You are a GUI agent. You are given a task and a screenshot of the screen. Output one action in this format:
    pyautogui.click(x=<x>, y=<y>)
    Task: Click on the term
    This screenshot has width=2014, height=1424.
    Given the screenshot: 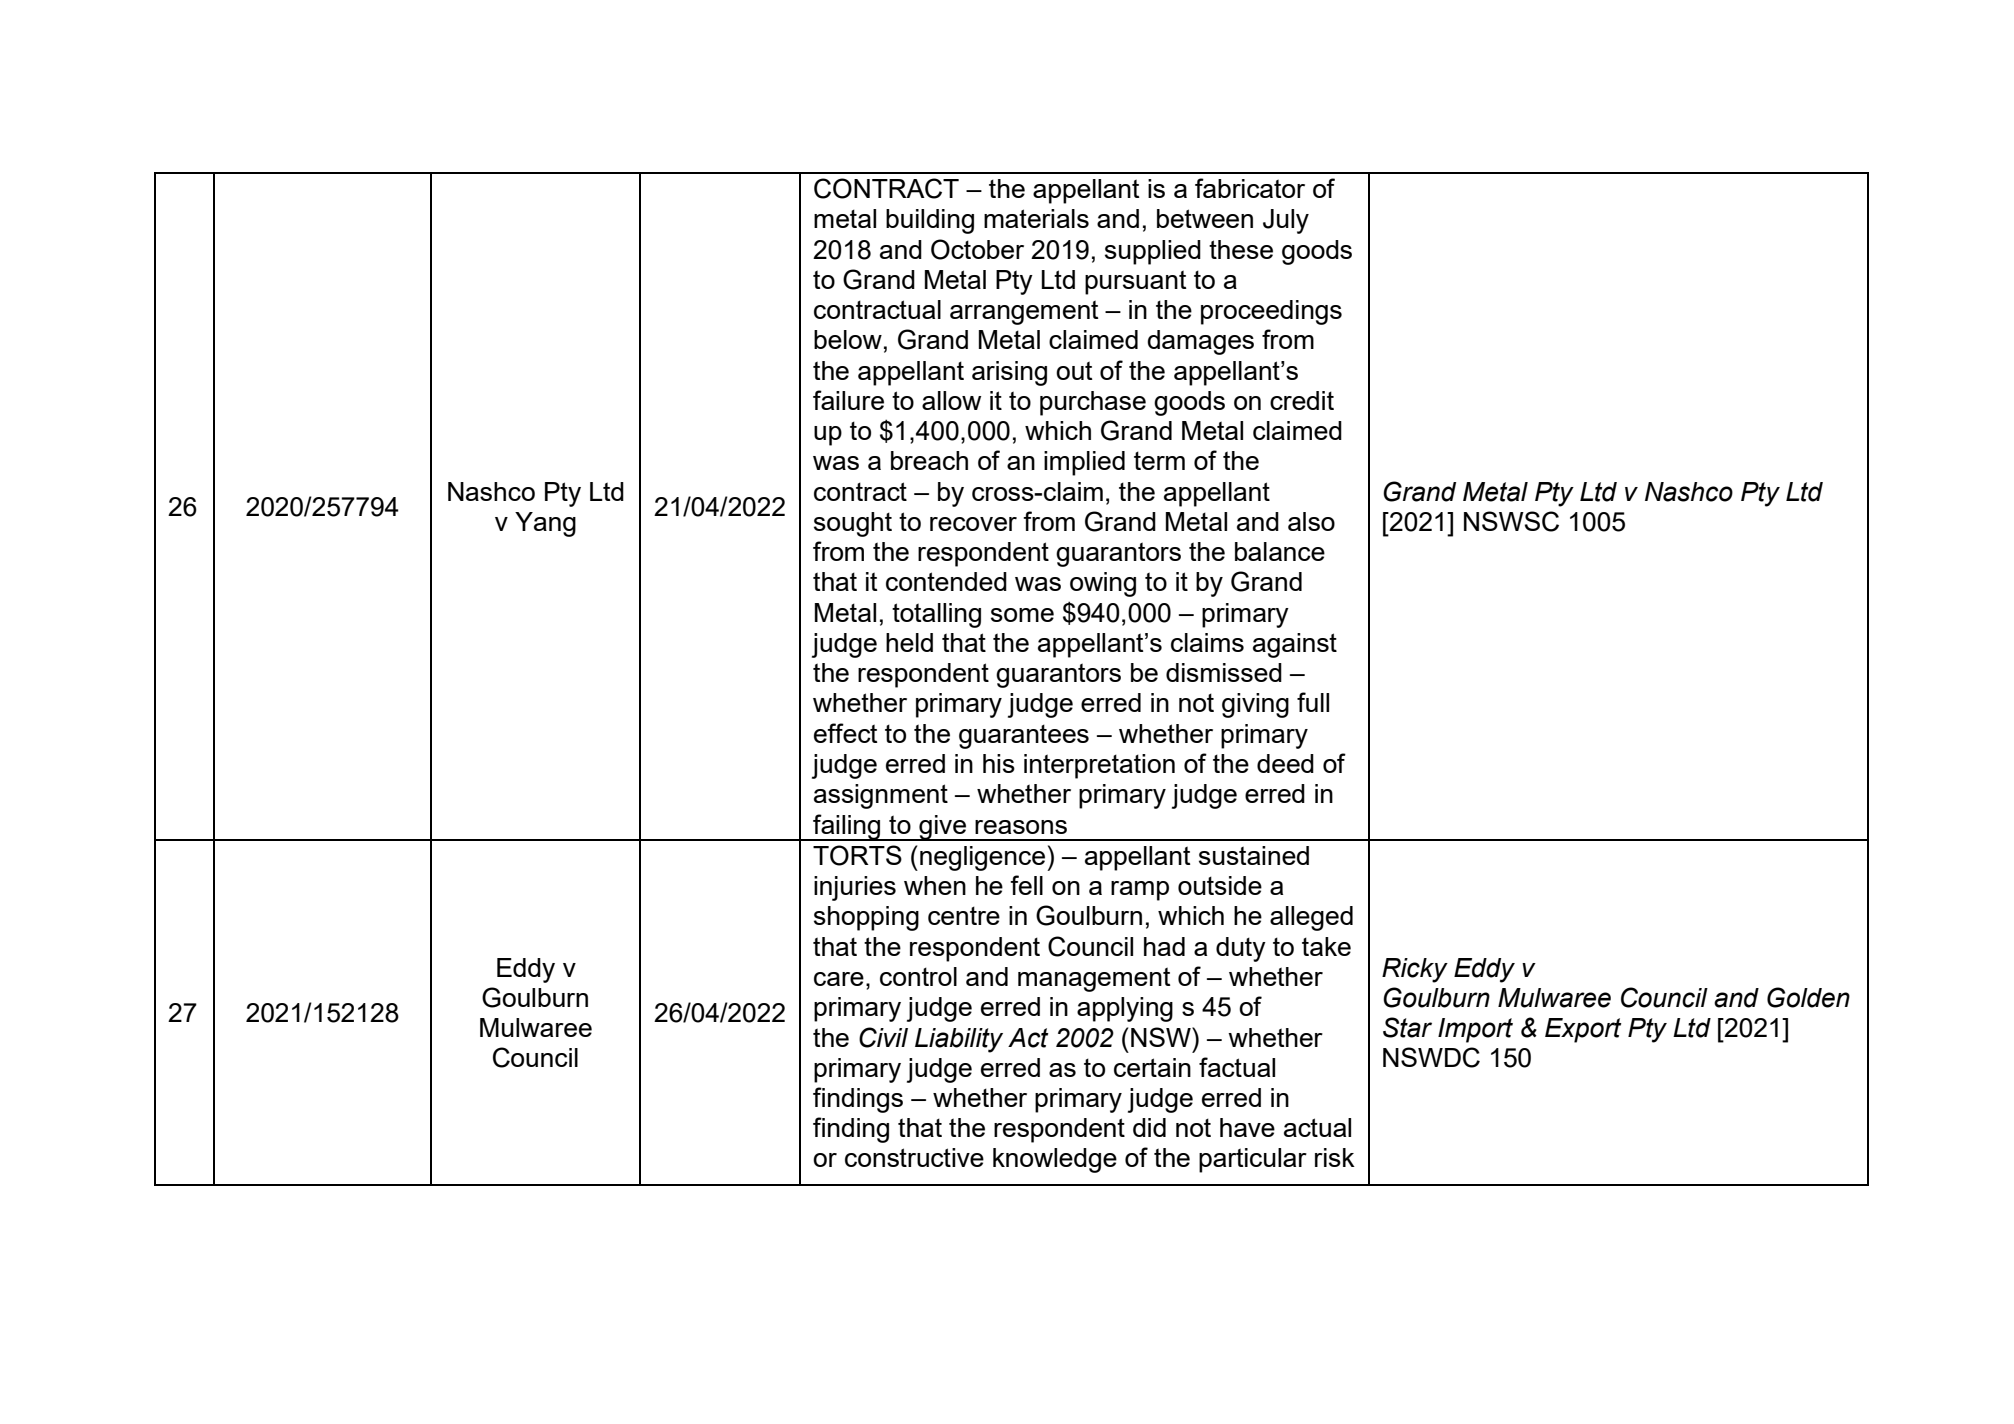 What is the action you would take?
    pyautogui.click(x=1159, y=460)
